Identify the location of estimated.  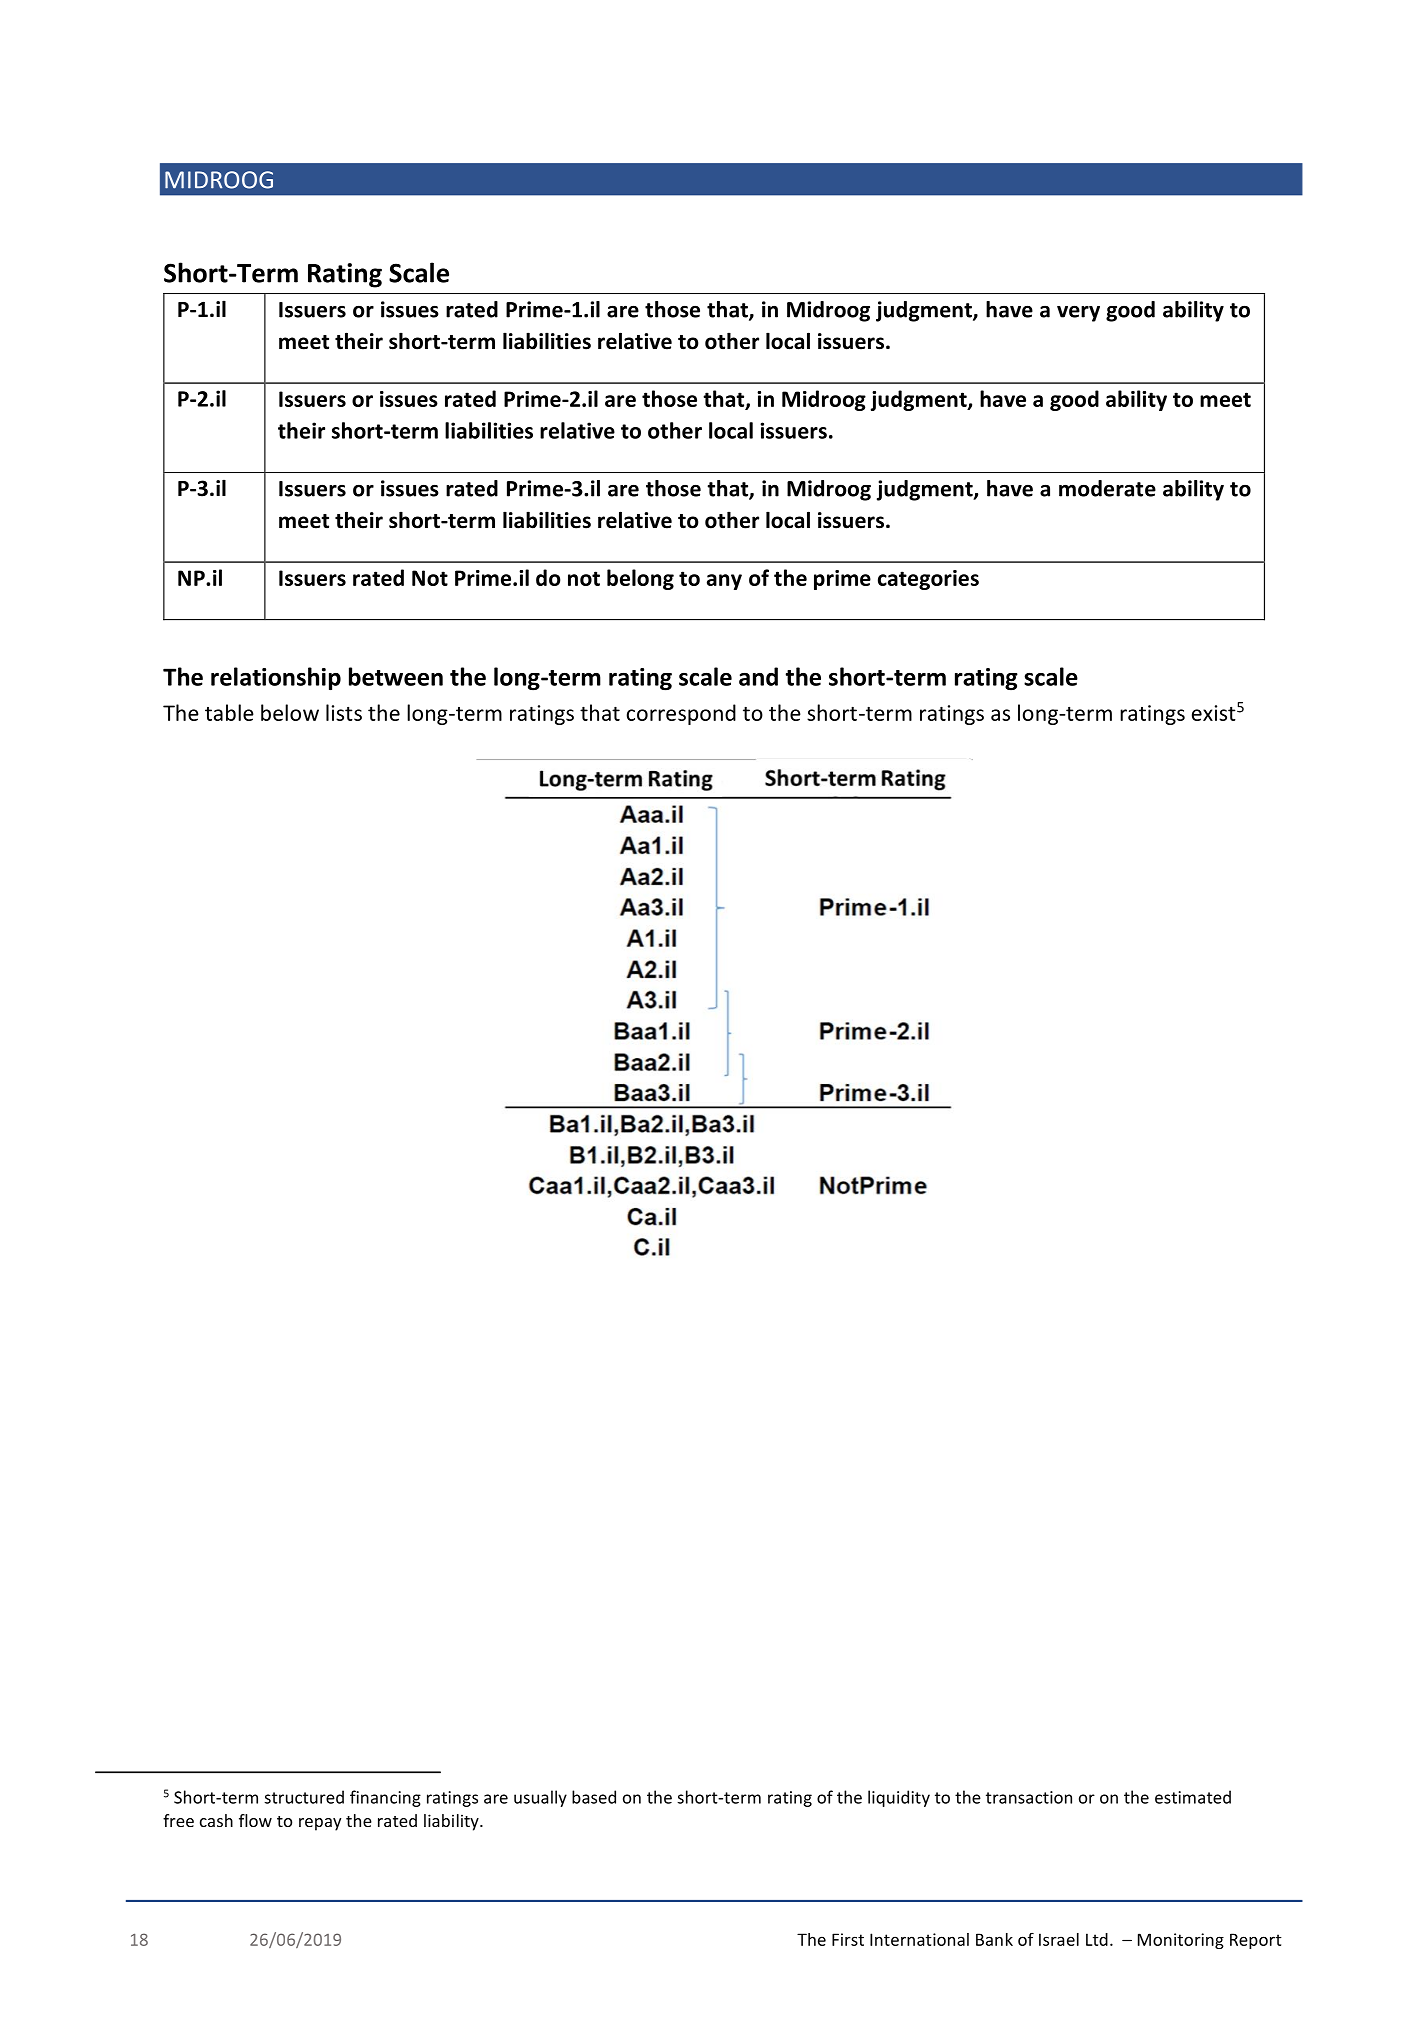
(1193, 1797).
